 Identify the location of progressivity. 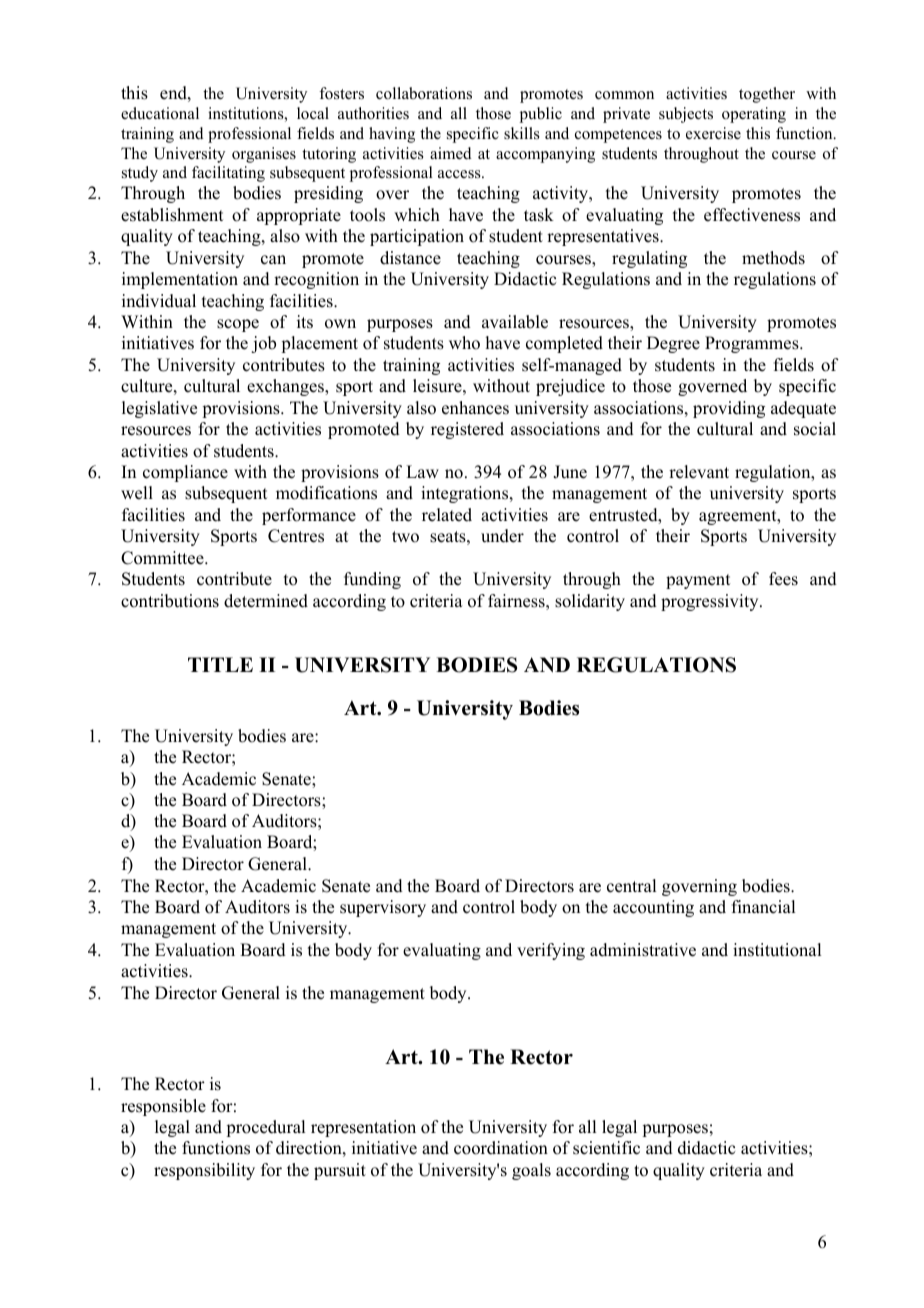
(711, 602).
